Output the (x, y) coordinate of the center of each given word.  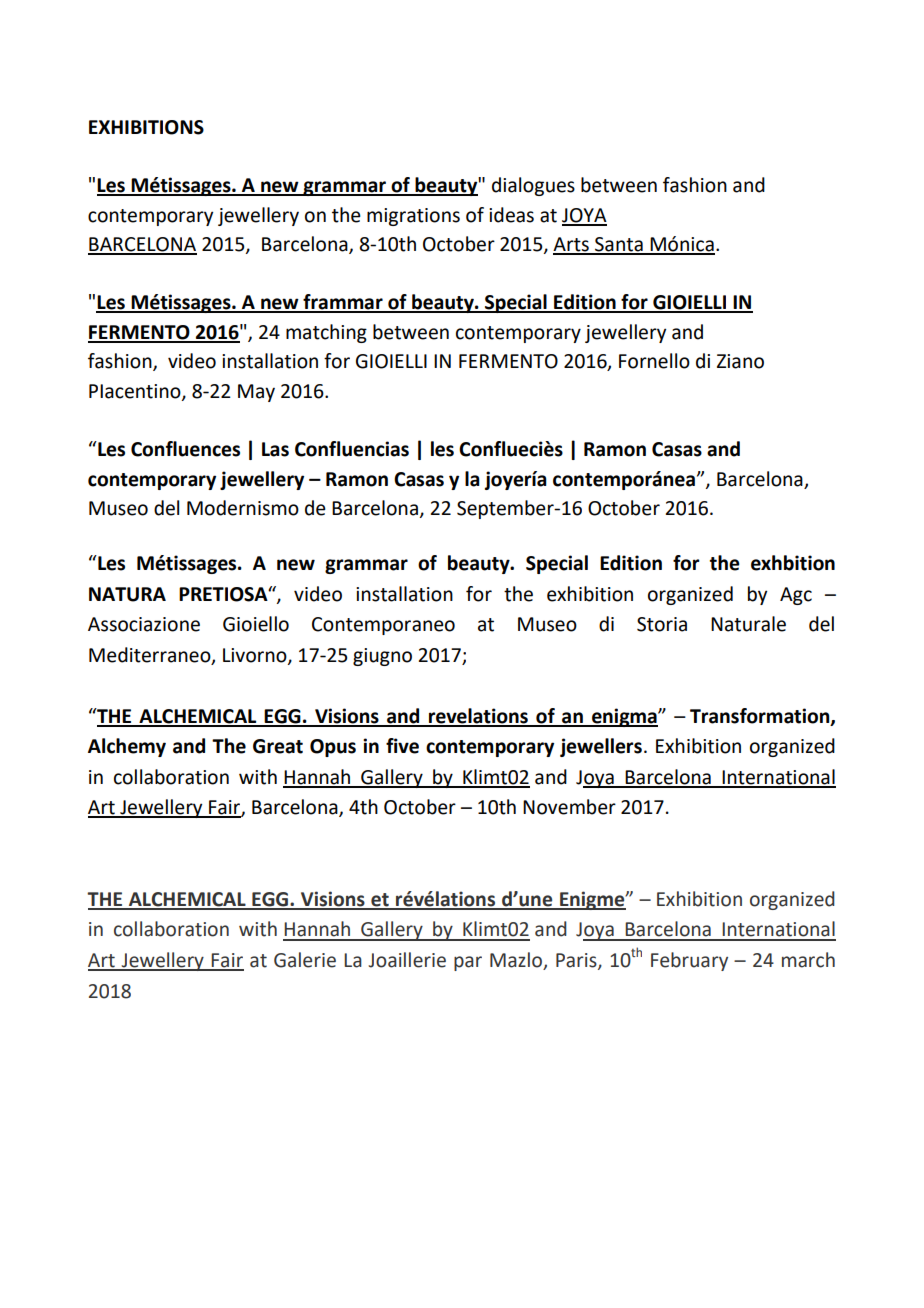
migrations (413, 217)
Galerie (305, 960)
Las (275, 449)
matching (326, 333)
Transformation (761, 716)
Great (278, 746)
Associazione (144, 624)
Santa (619, 245)
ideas (511, 215)
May (256, 393)
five (402, 746)
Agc (796, 596)
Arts (572, 245)
